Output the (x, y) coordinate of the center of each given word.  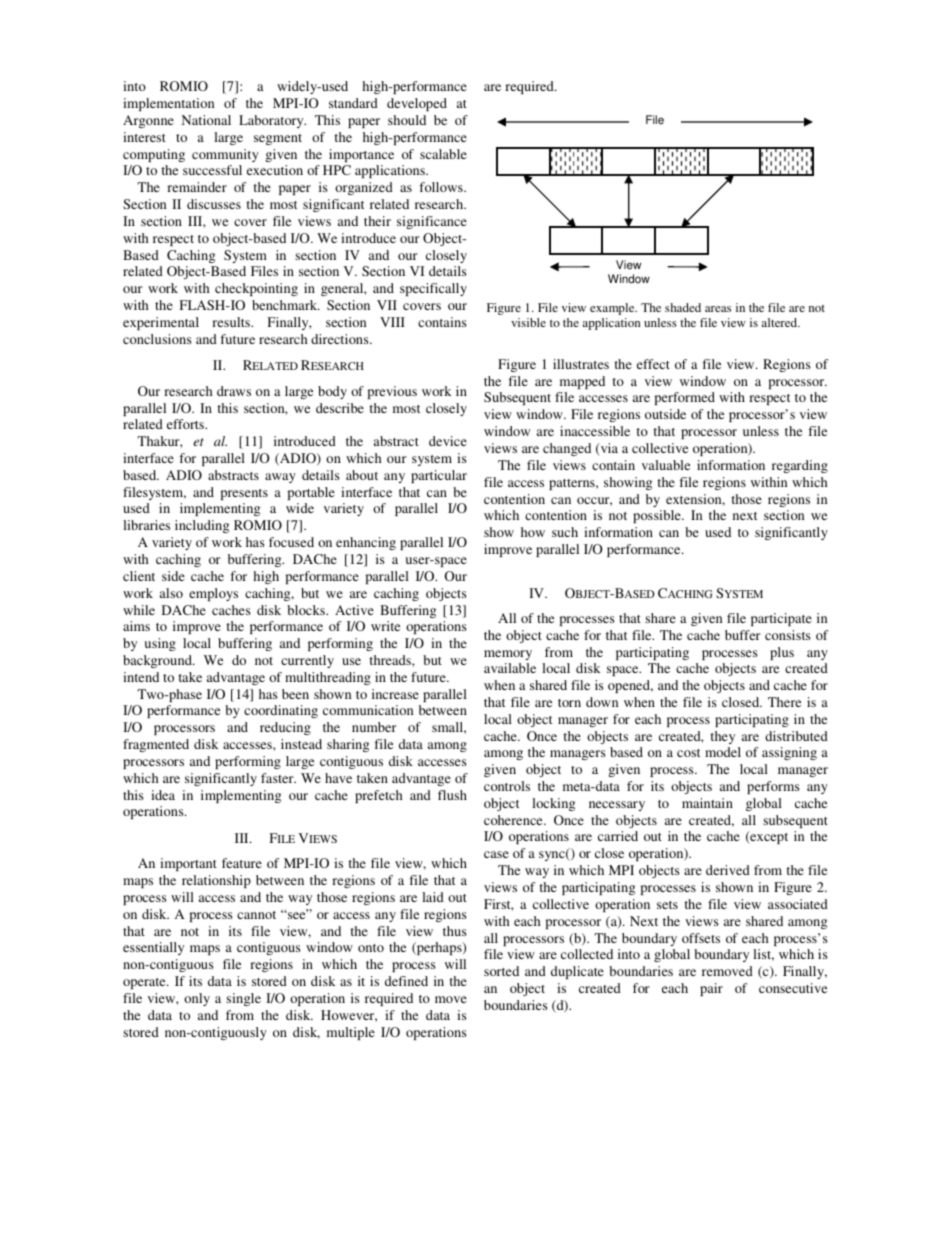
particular (439, 476)
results (232, 322)
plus (782, 653)
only (197, 999)
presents (244, 494)
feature (242, 863)
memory (508, 655)
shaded (683, 307)
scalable (443, 154)
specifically (433, 289)
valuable (666, 465)
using (160, 644)
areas (718, 309)
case (496, 854)
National (206, 120)
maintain (707, 803)
